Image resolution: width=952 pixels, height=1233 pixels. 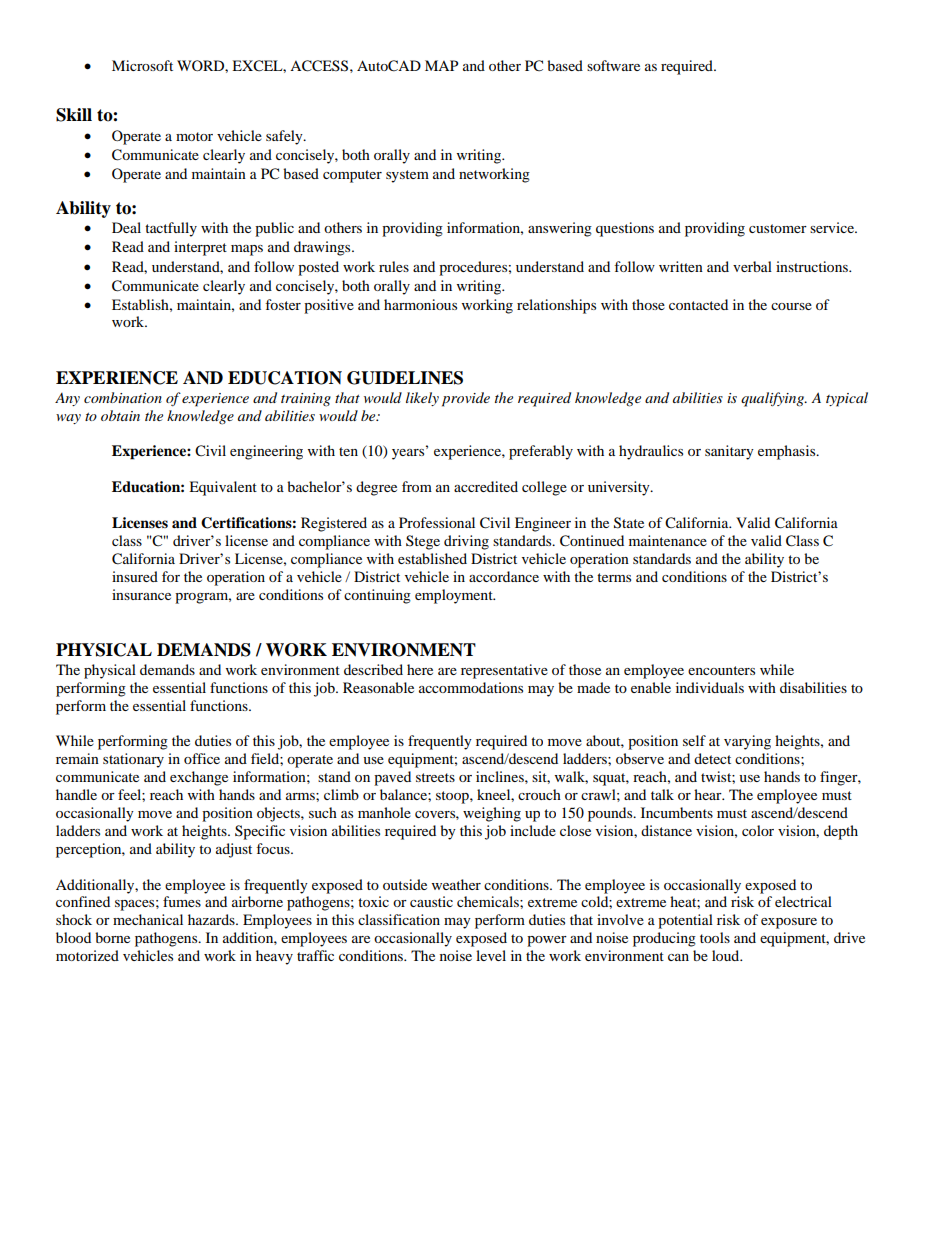 I want to click on qualifying, so click(x=774, y=399).
